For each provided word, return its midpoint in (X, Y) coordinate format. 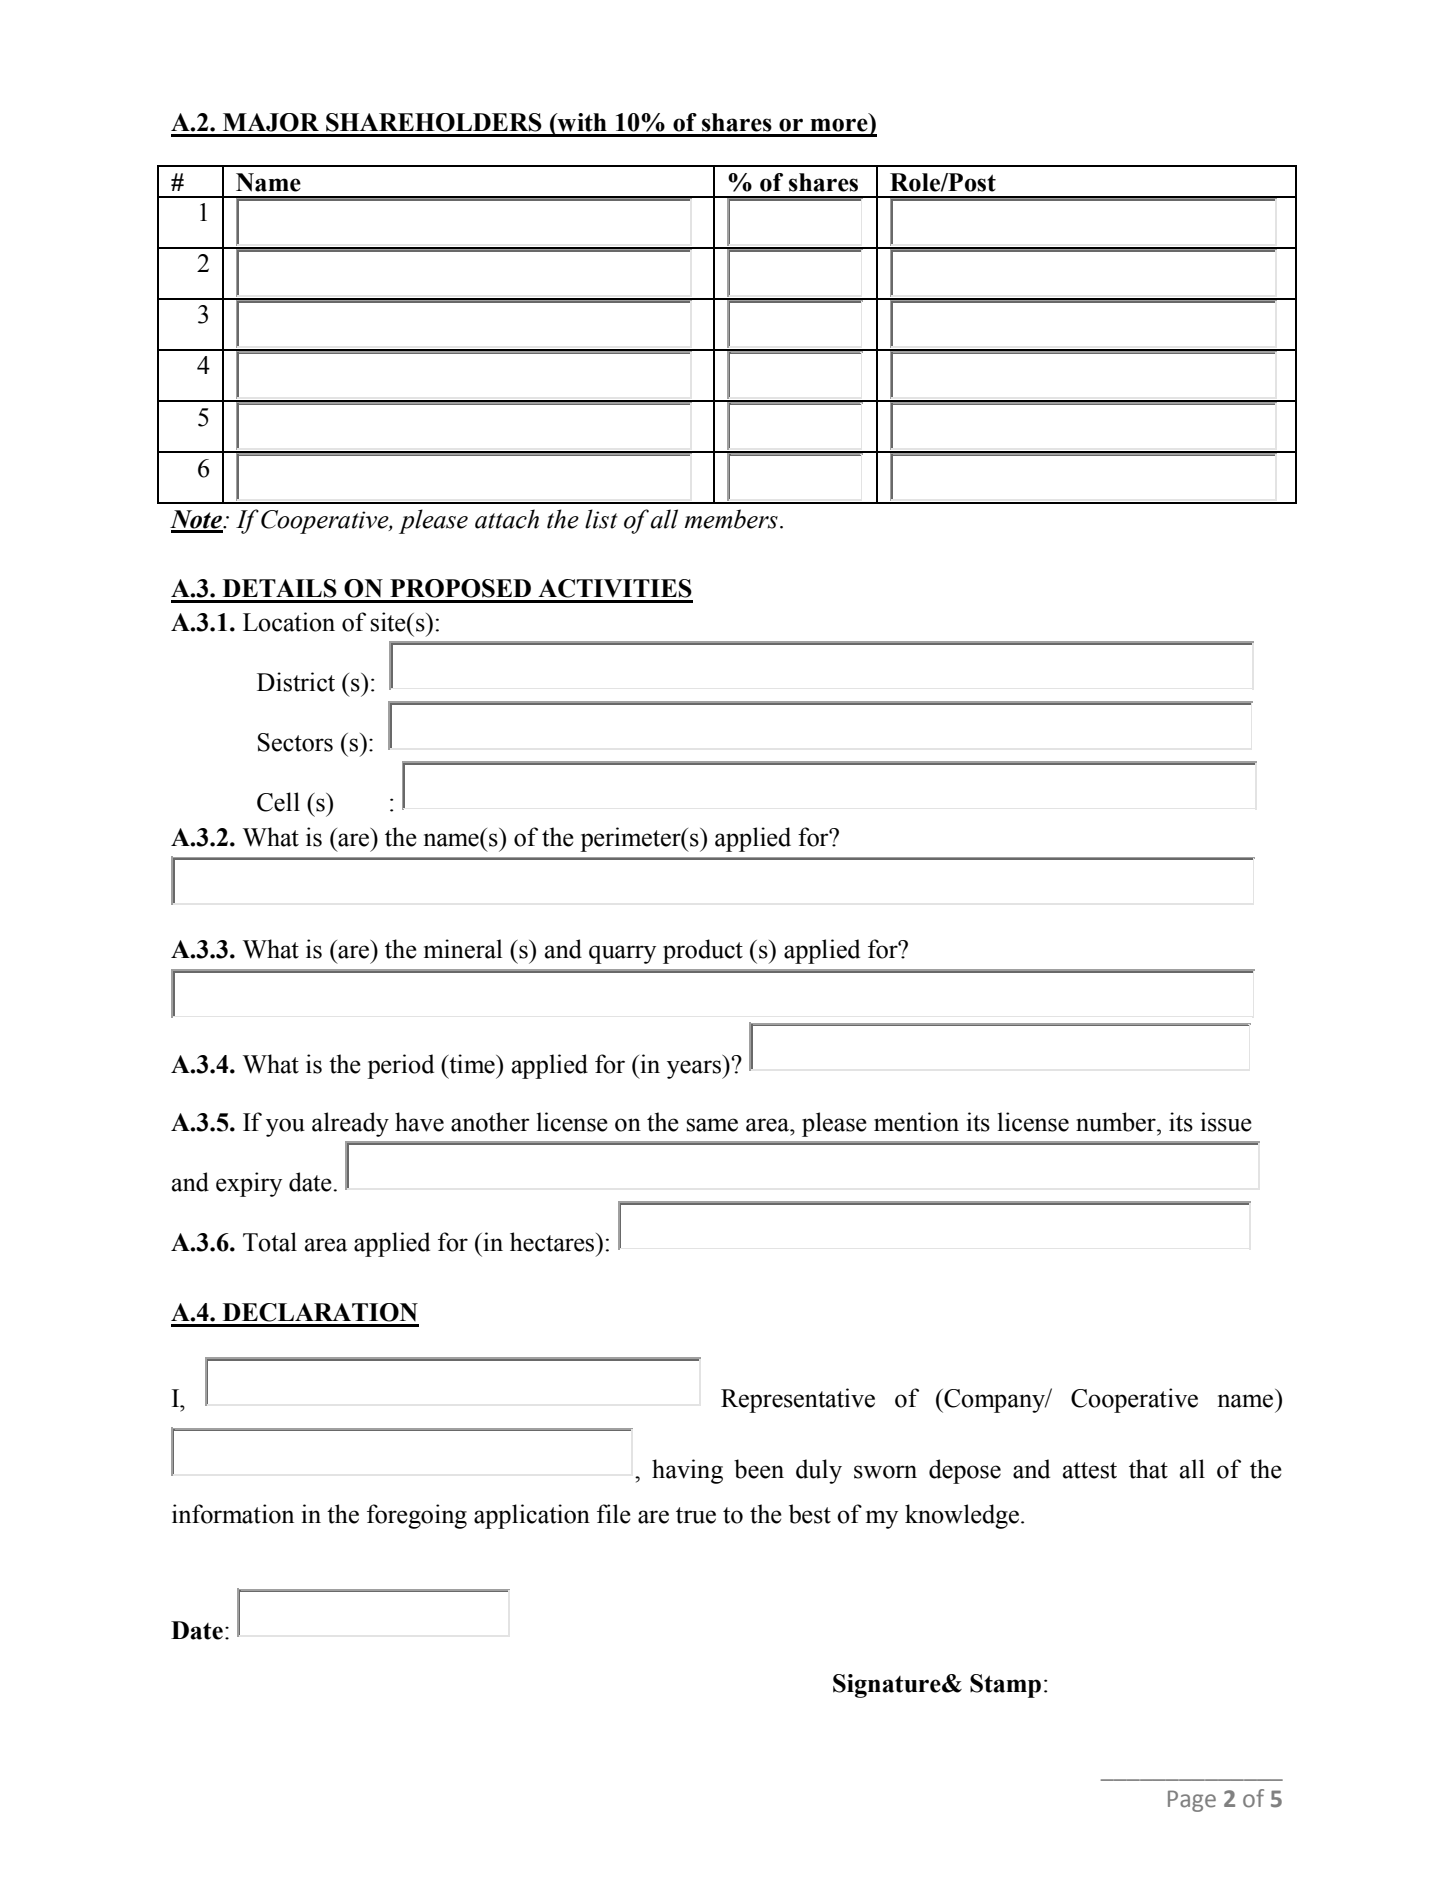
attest (1090, 1470)
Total (270, 1242)
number (1117, 1122)
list (601, 519)
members (731, 519)
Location (289, 622)
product (703, 951)
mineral (463, 949)
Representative (798, 1400)
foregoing (417, 1516)
